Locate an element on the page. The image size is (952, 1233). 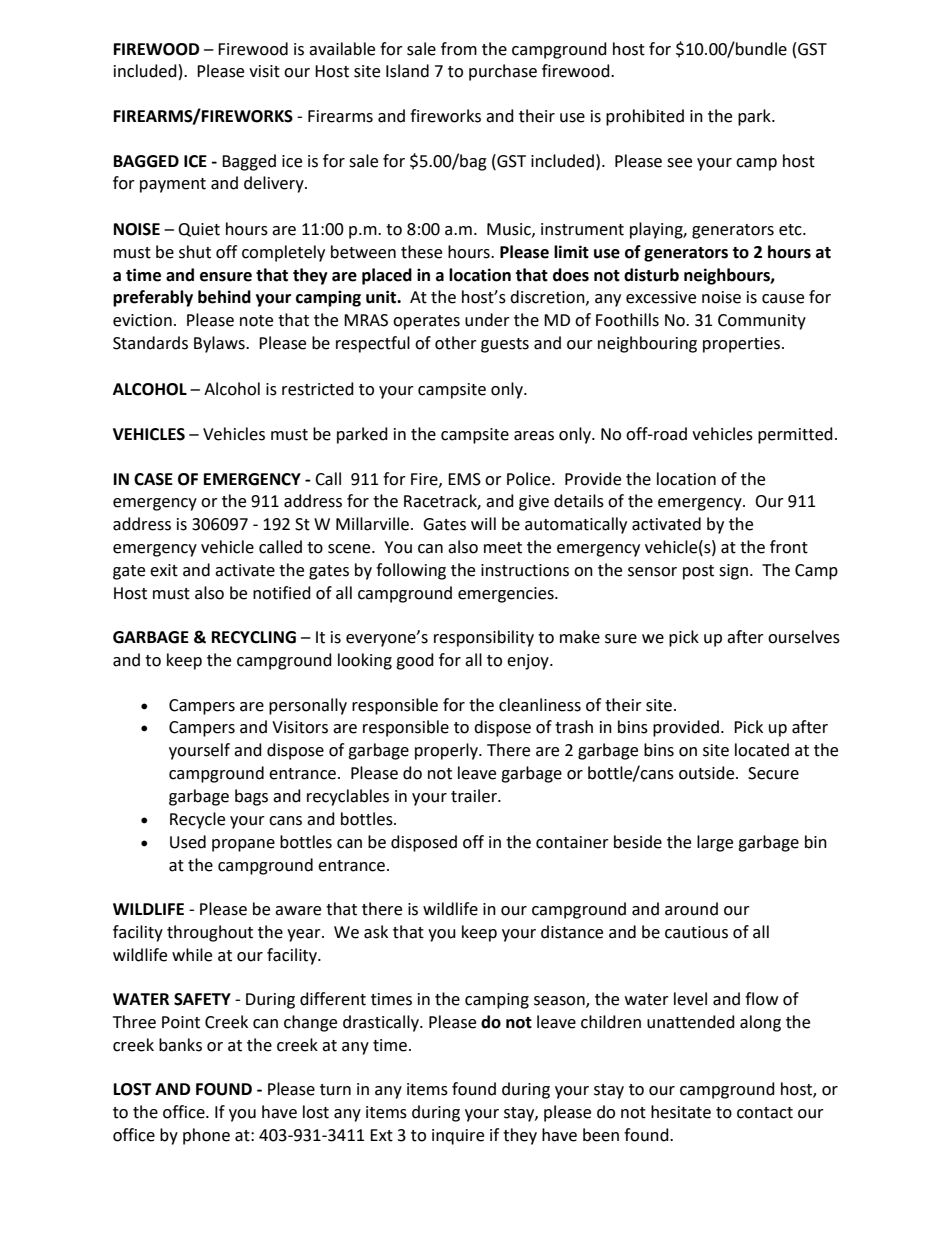
Bylaws is located at coordinates (220, 344).
